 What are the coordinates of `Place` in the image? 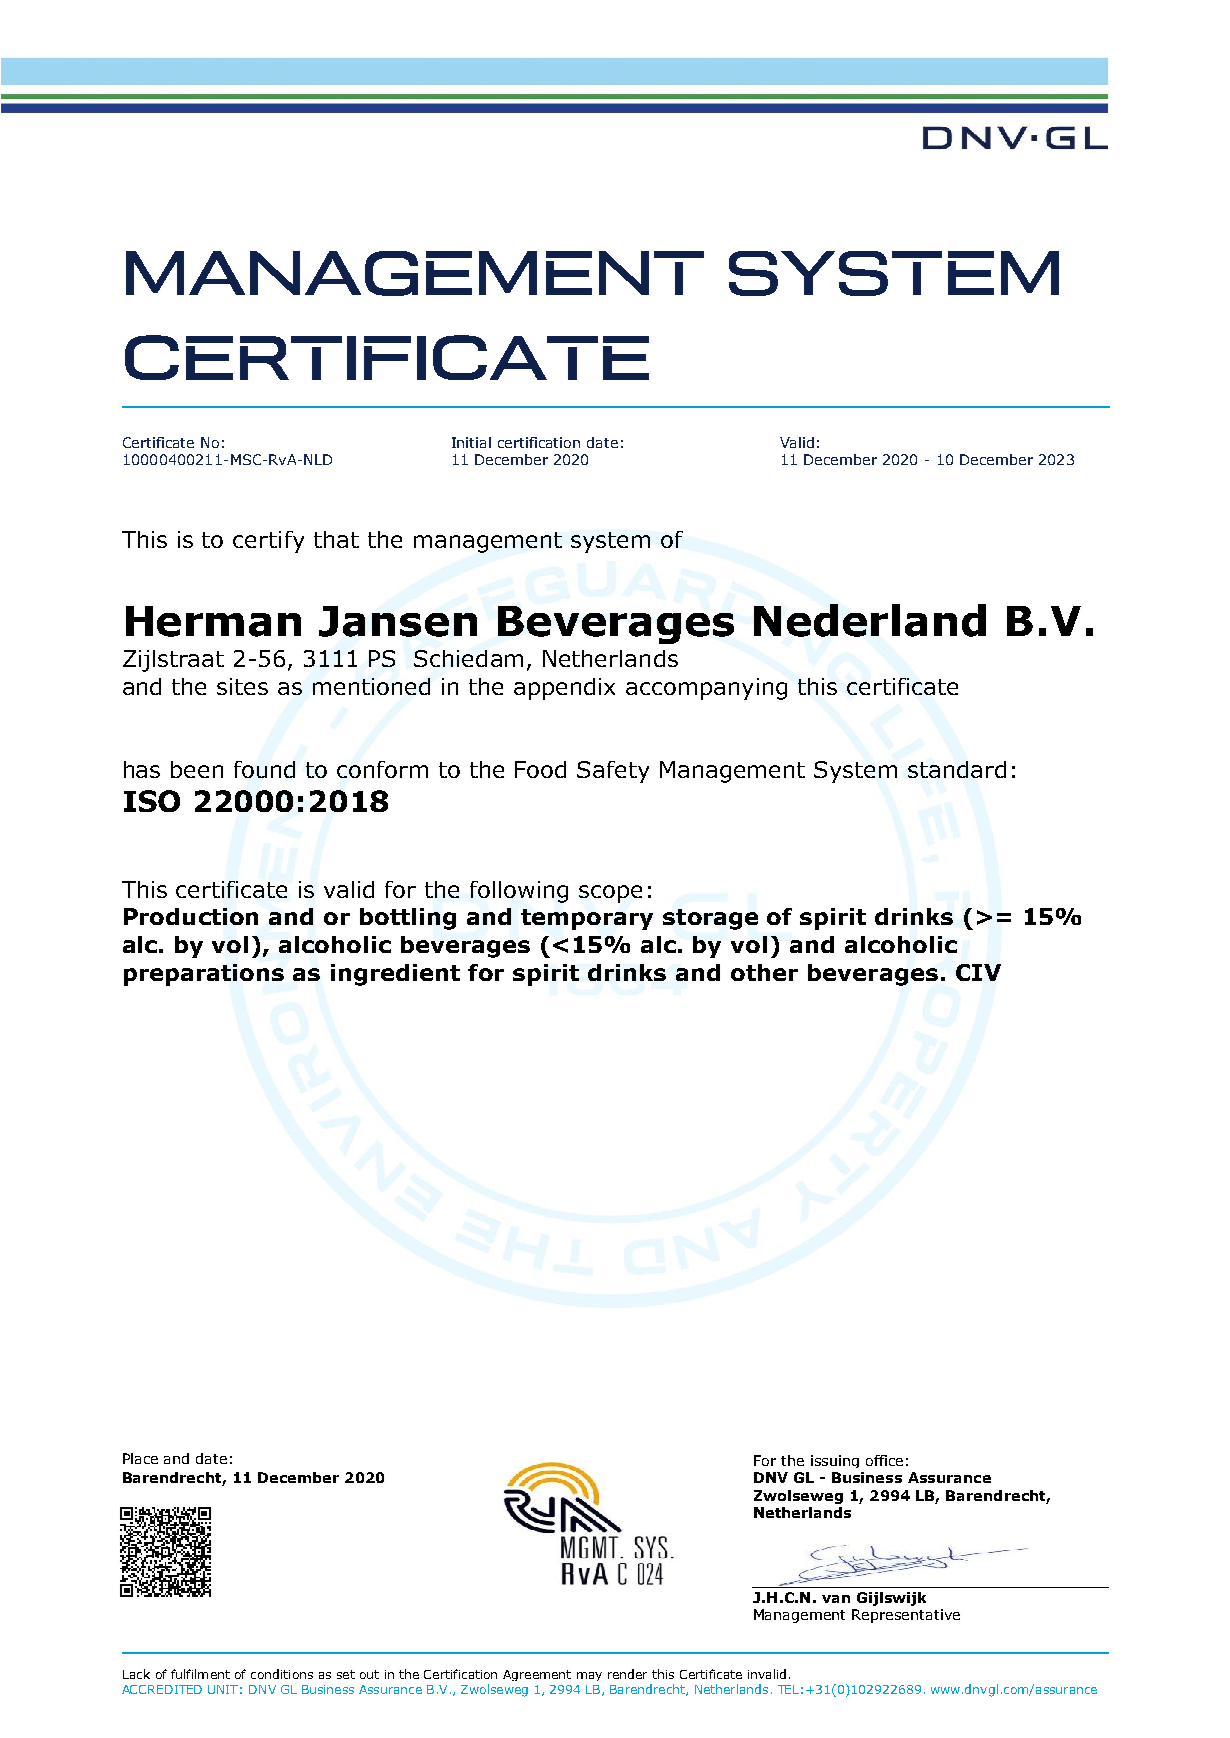 It's located at (140, 1458).
